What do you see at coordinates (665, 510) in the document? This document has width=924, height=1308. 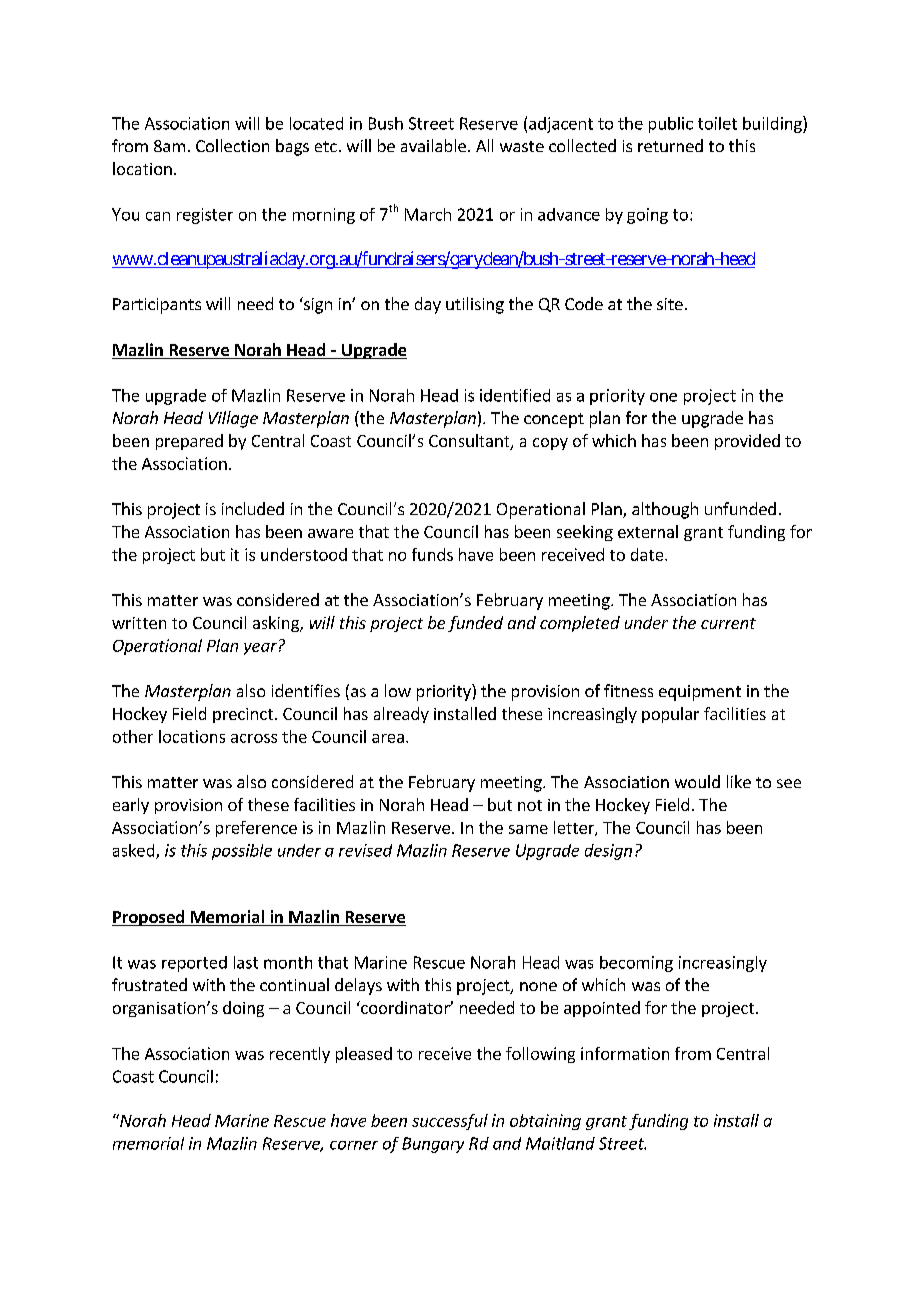 I see `although` at bounding box center [665, 510].
